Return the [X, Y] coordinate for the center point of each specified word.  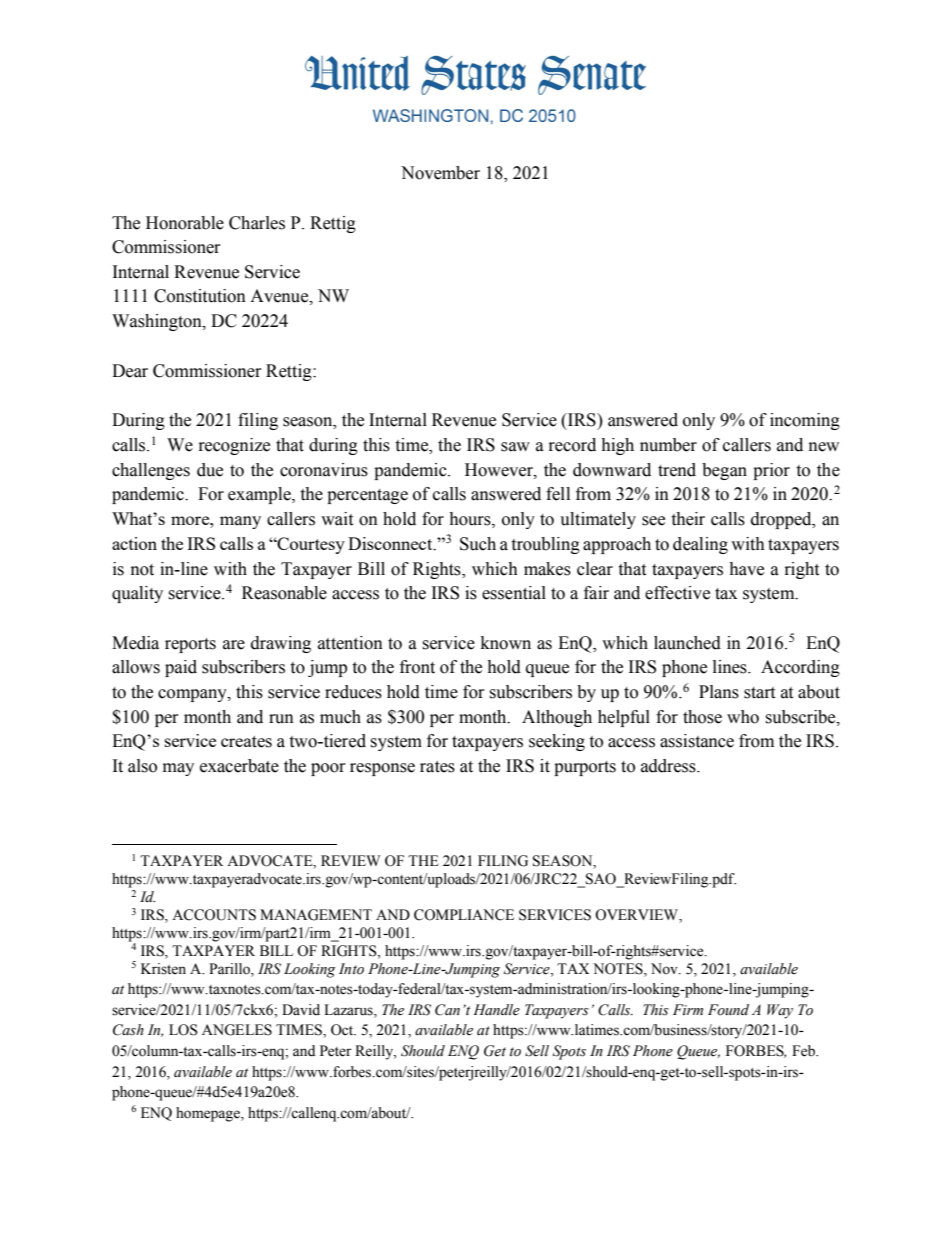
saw [515, 447]
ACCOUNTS [214, 915]
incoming [805, 421]
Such [478, 544]
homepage [209, 1114]
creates [246, 742]
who [743, 717]
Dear [130, 371]
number [668, 445]
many [240, 522]
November [440, 173]
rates [437, 767]
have [746, 569]
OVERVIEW [637, 916]
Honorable [185, 223]
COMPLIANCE [464, 915]
